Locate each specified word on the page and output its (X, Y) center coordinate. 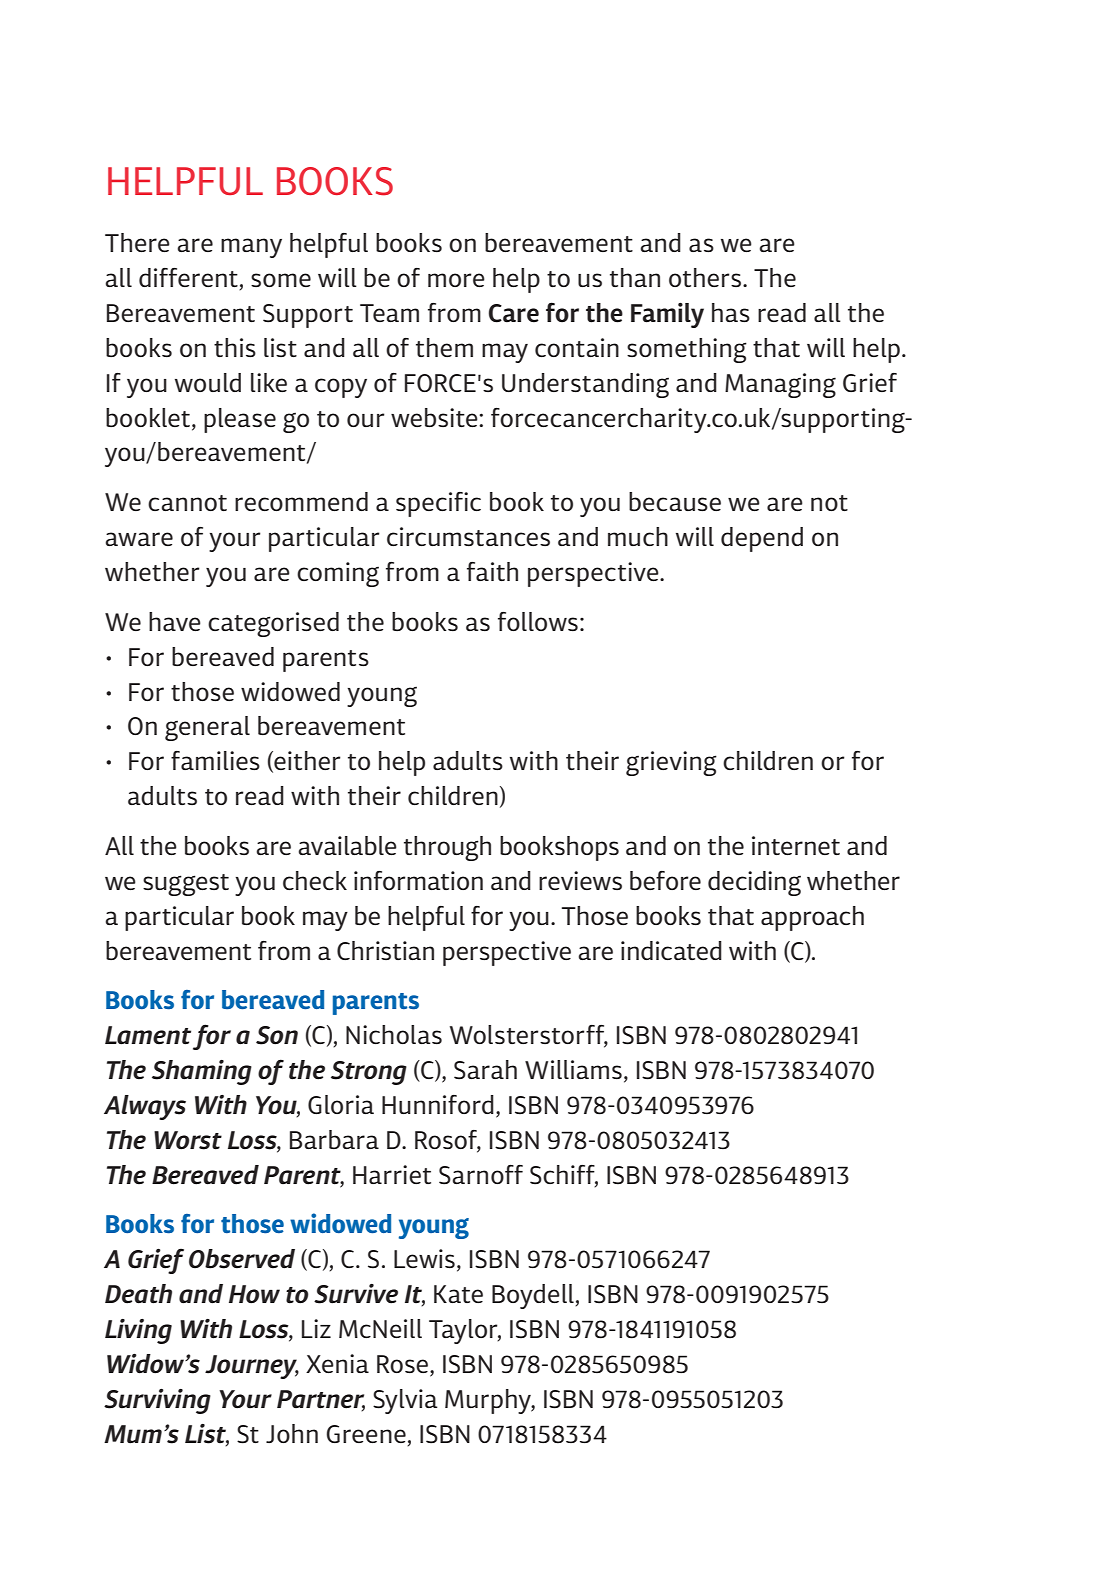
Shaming (202, 1072)
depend (762, 539)
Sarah (485, 1070)
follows (538, 621)
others (705, 277)
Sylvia (405, 1401)
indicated (671, 950)
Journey (252, 1367)
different (189, 279)
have (175, 621)
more (456, 280)
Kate (458, 1294)
